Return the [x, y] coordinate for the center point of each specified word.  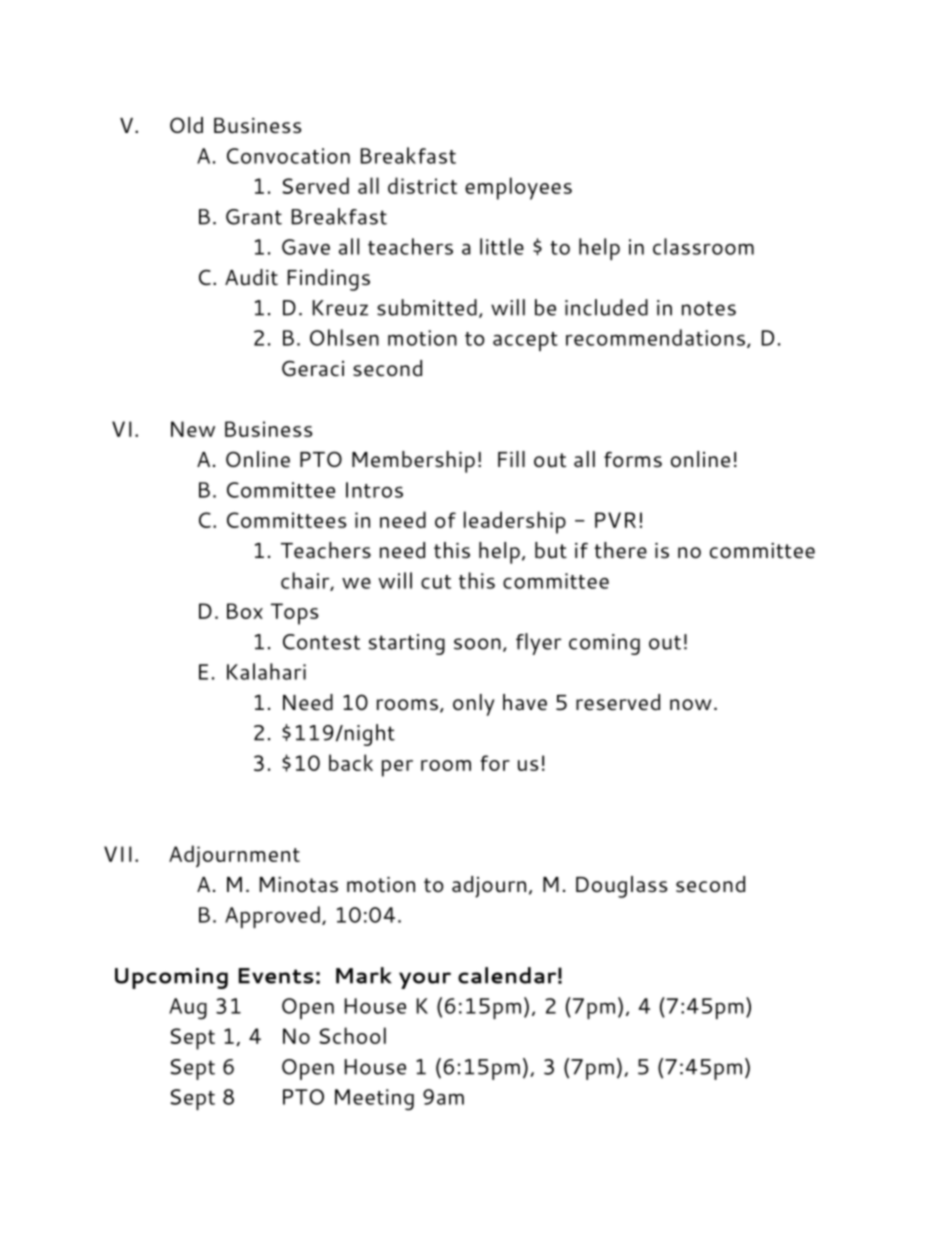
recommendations [655, 337]
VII [118, 854]
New [193, 429]
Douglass [622, 887]
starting [407, 644]
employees [518, 188]
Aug [188, 1009]
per [397, 768]
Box [245, 611]
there [620, 550]
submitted [427, 307]
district [422, 185]
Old [186, 125]
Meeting [374, 1100]
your [425, 980]
